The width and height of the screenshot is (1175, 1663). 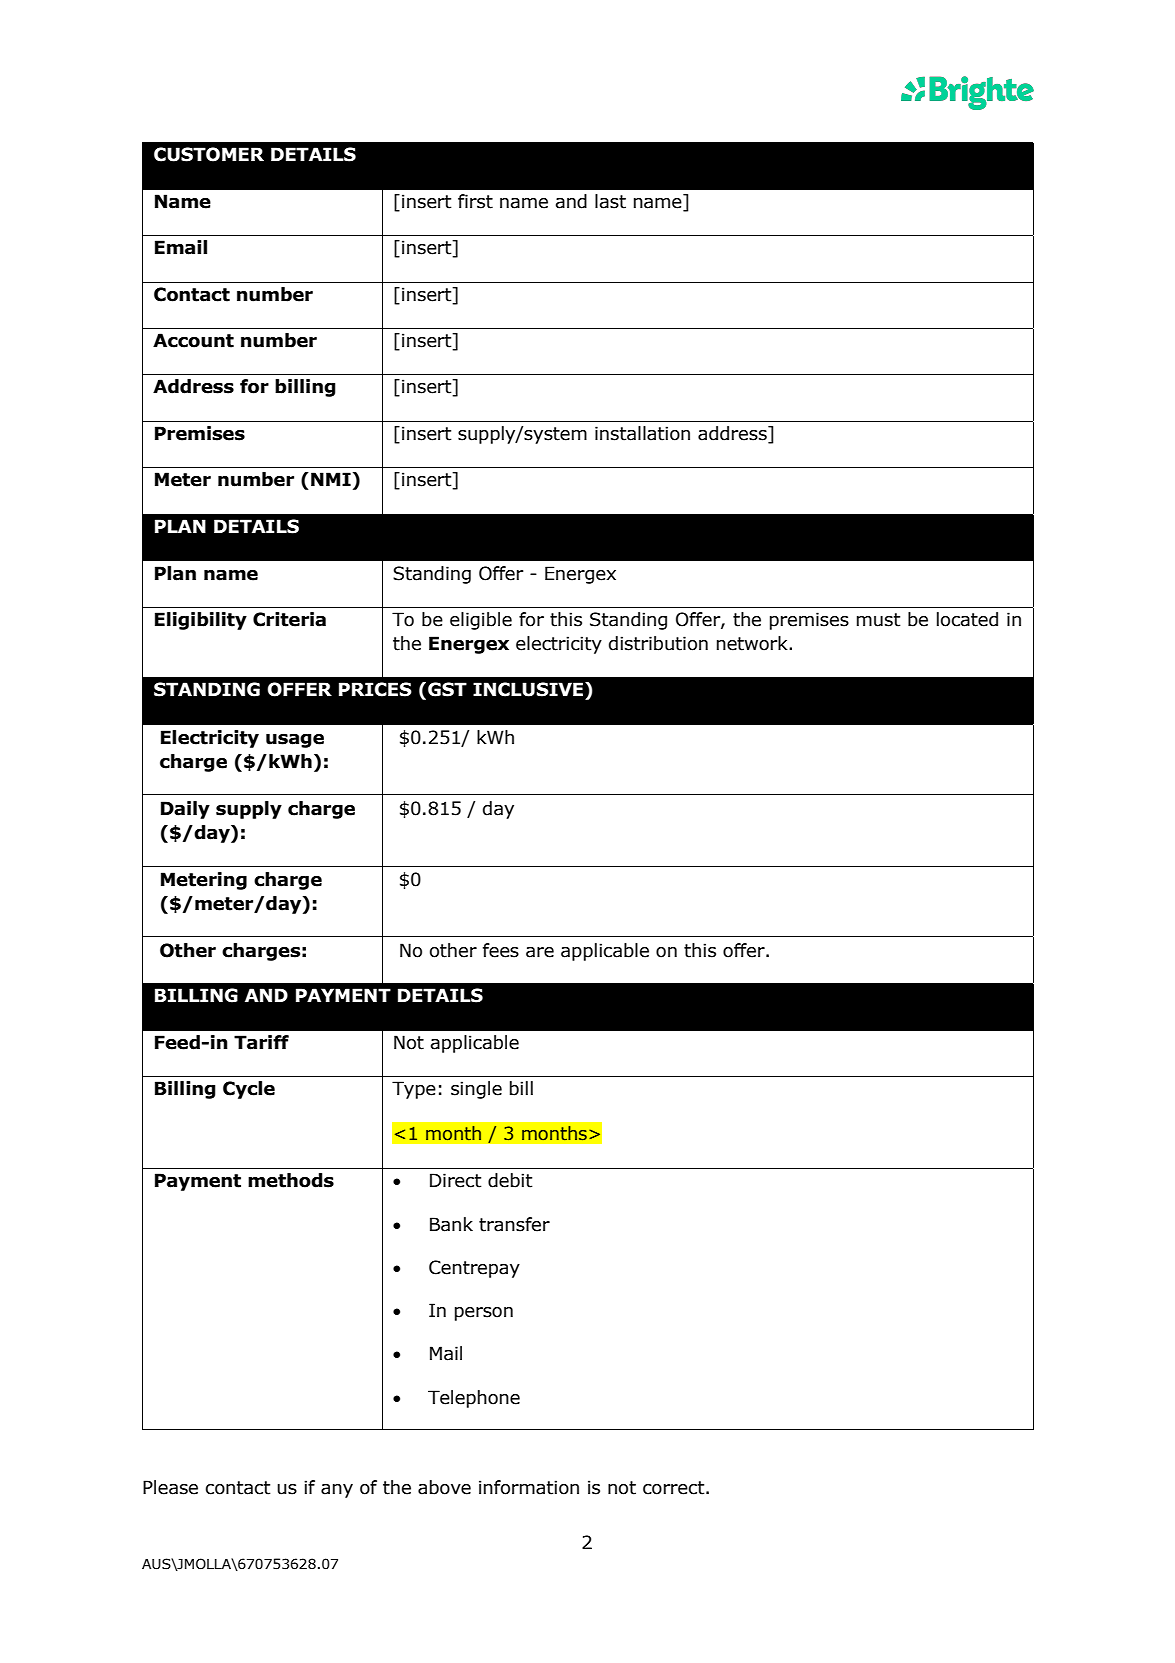 I want to click on debit, so click(x=510, y=1180).
